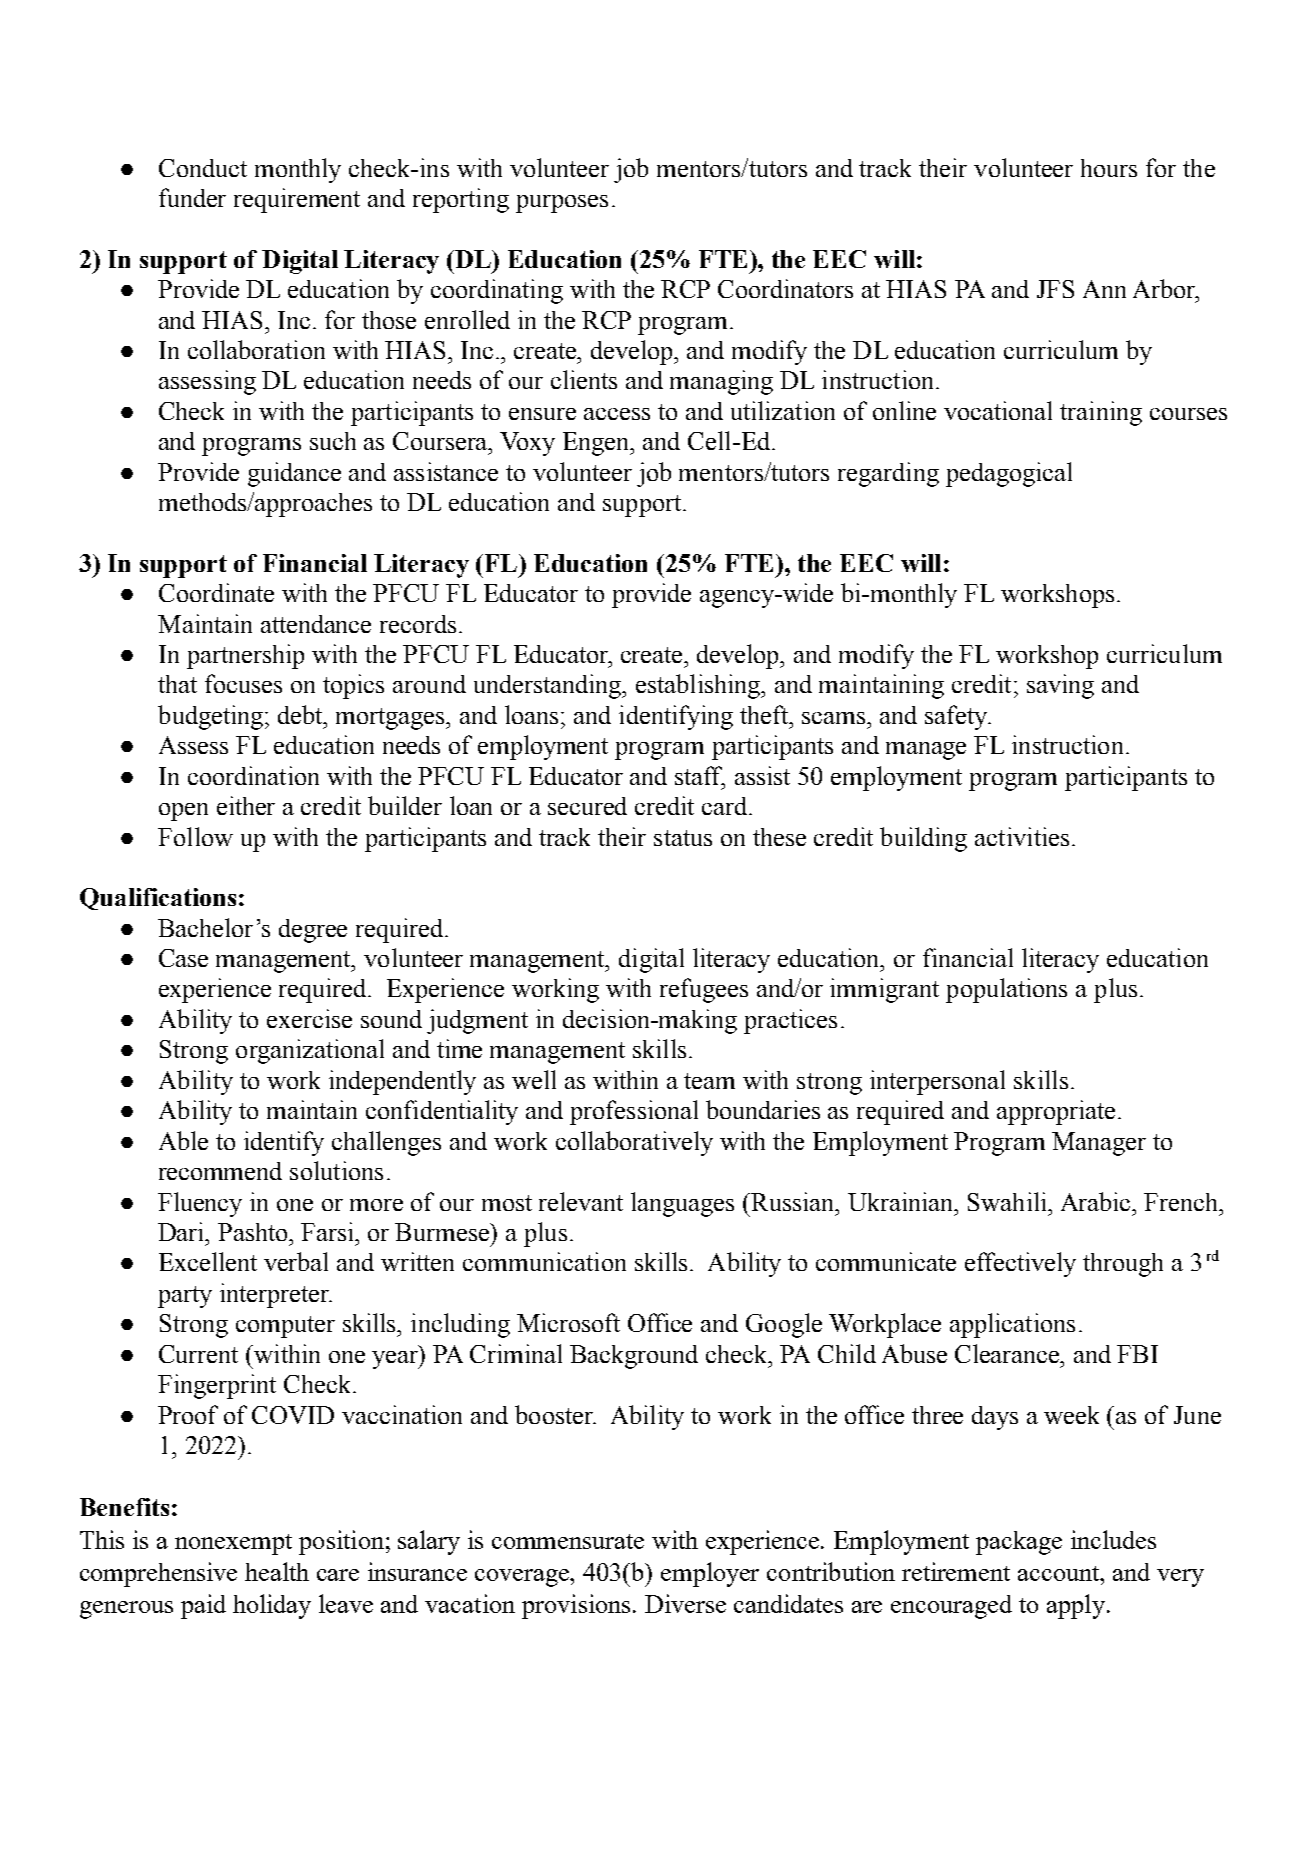 The width and height of the document is (1311, 1852). I want to click on requirement, so click(297, 200).
